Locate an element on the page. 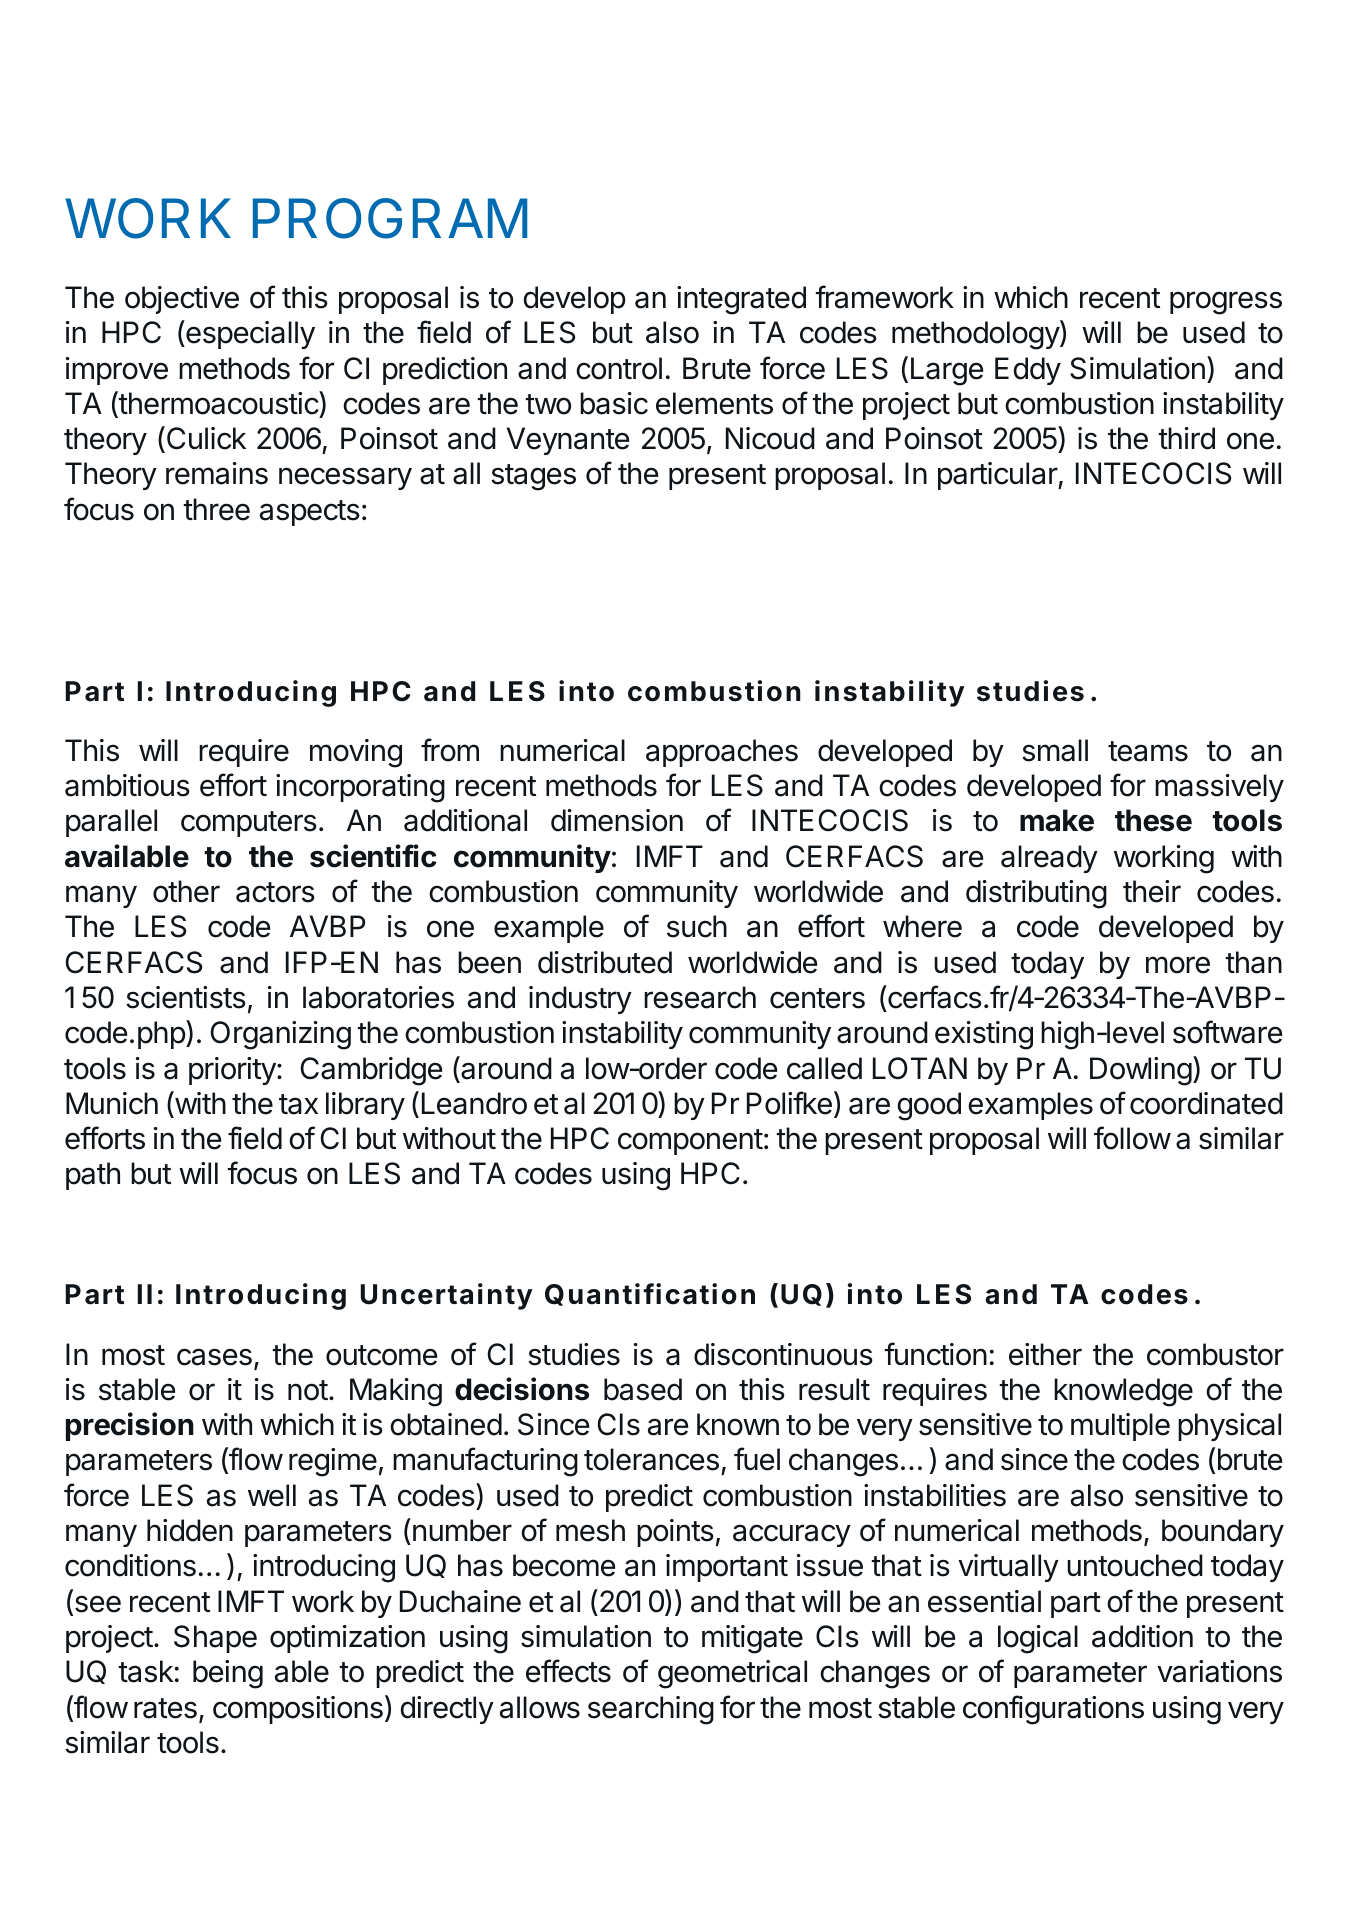  Eddy is located at coordinates (1028, 371).
